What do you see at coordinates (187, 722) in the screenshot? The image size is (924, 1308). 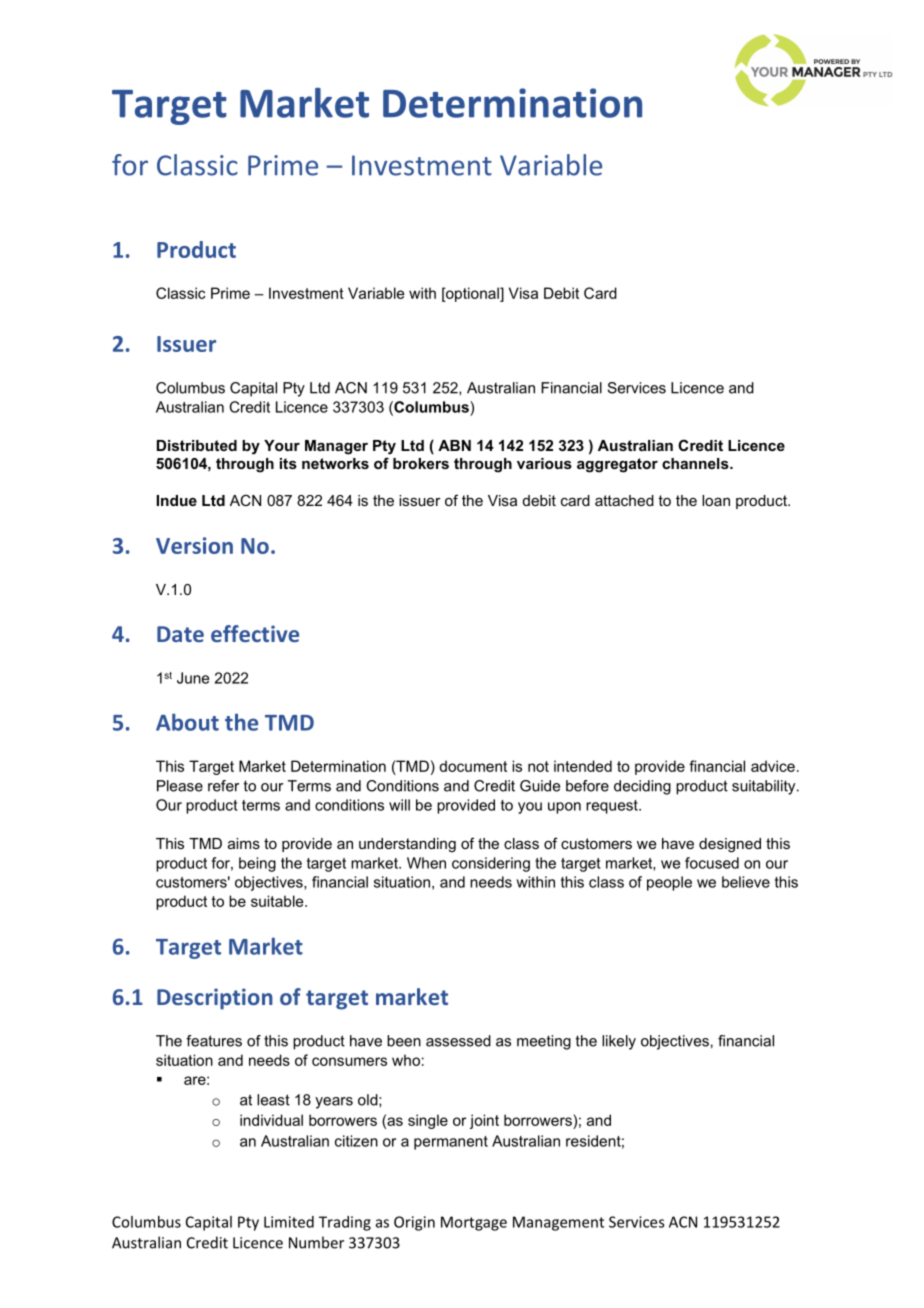 I see `About` at bounding box center [187, 722].
